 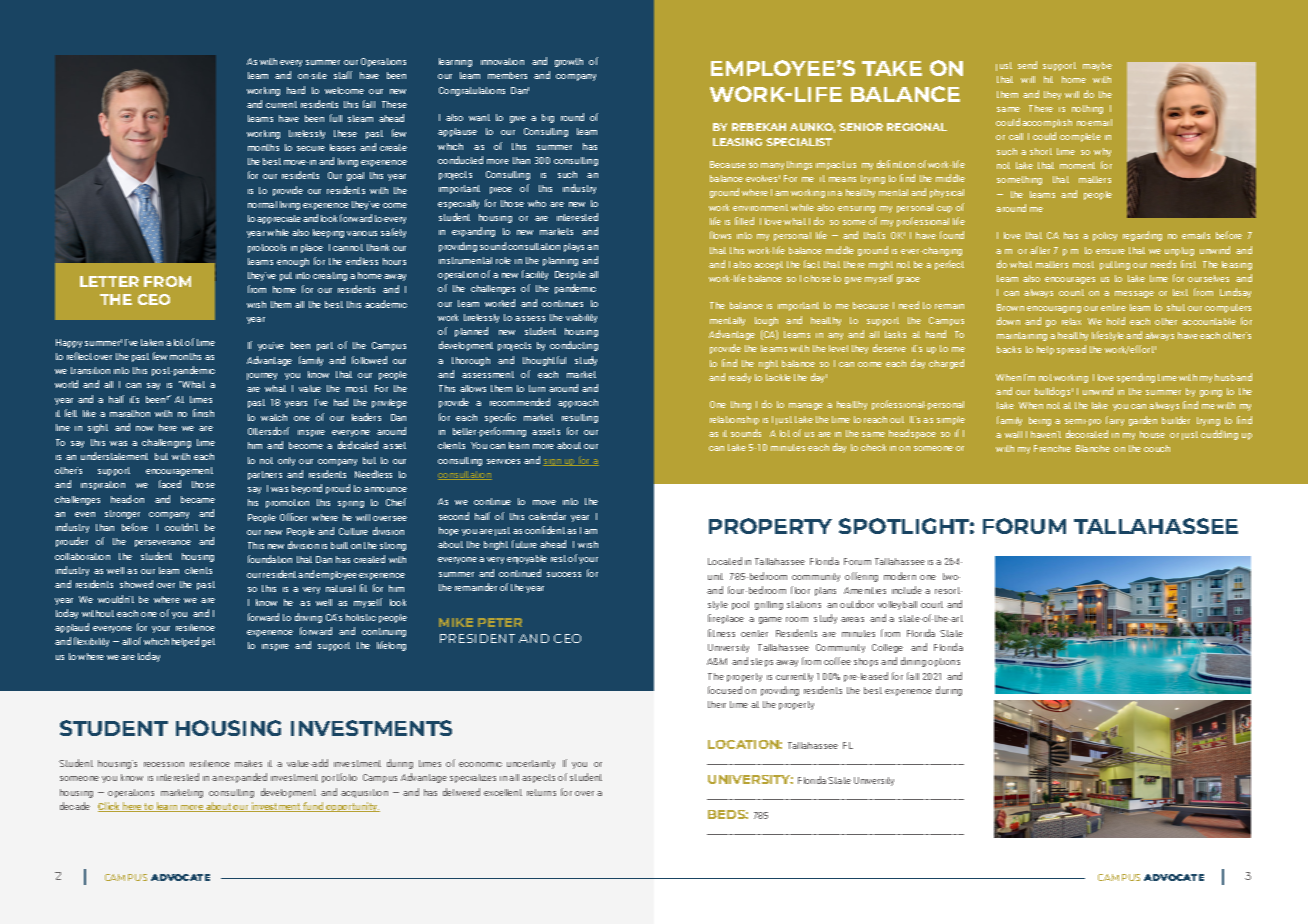 I want to click on challenging, so click(x=166, y=443).
